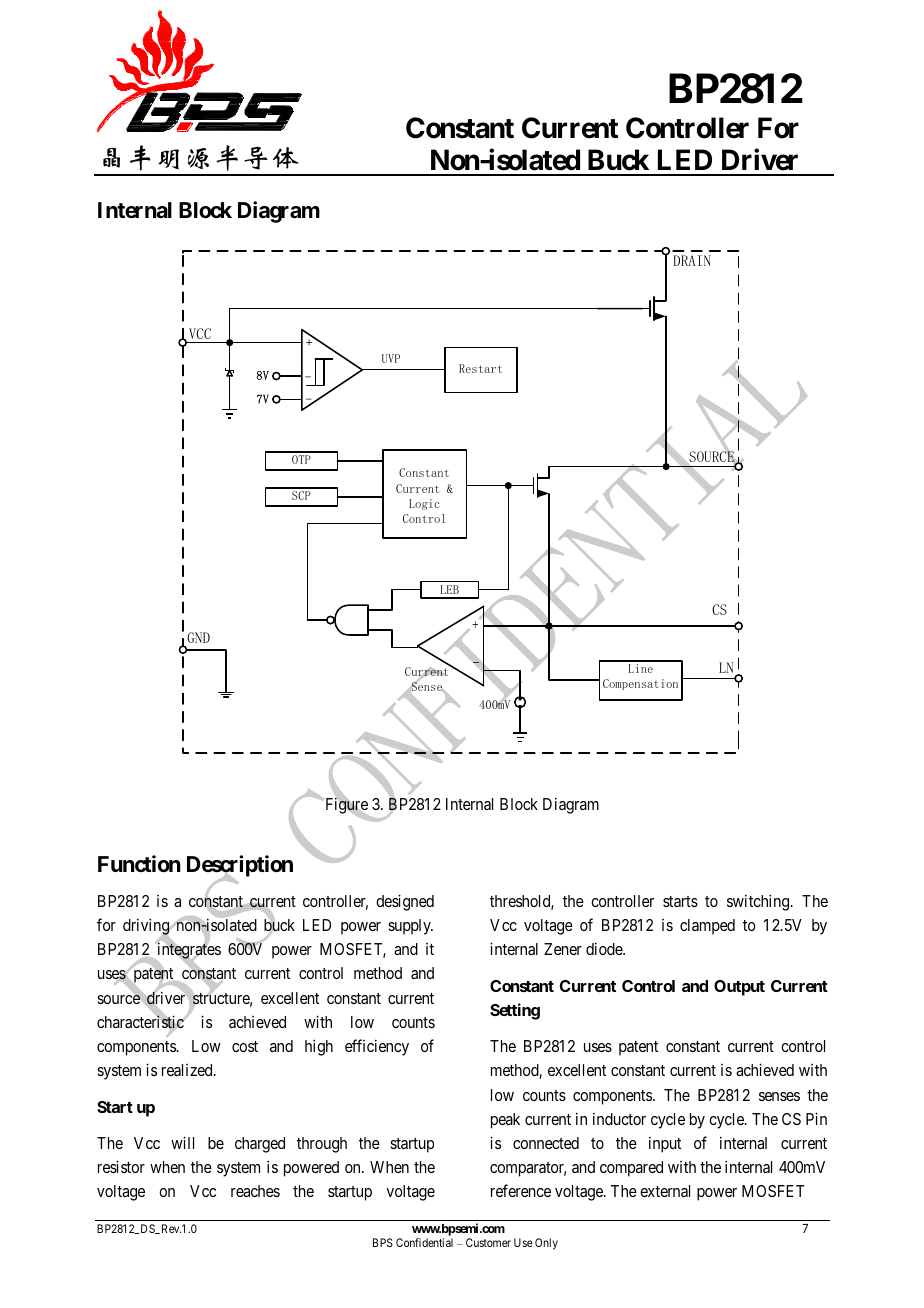 The image size is (924, 1308). I want to click on GND, so click(198, 637).
